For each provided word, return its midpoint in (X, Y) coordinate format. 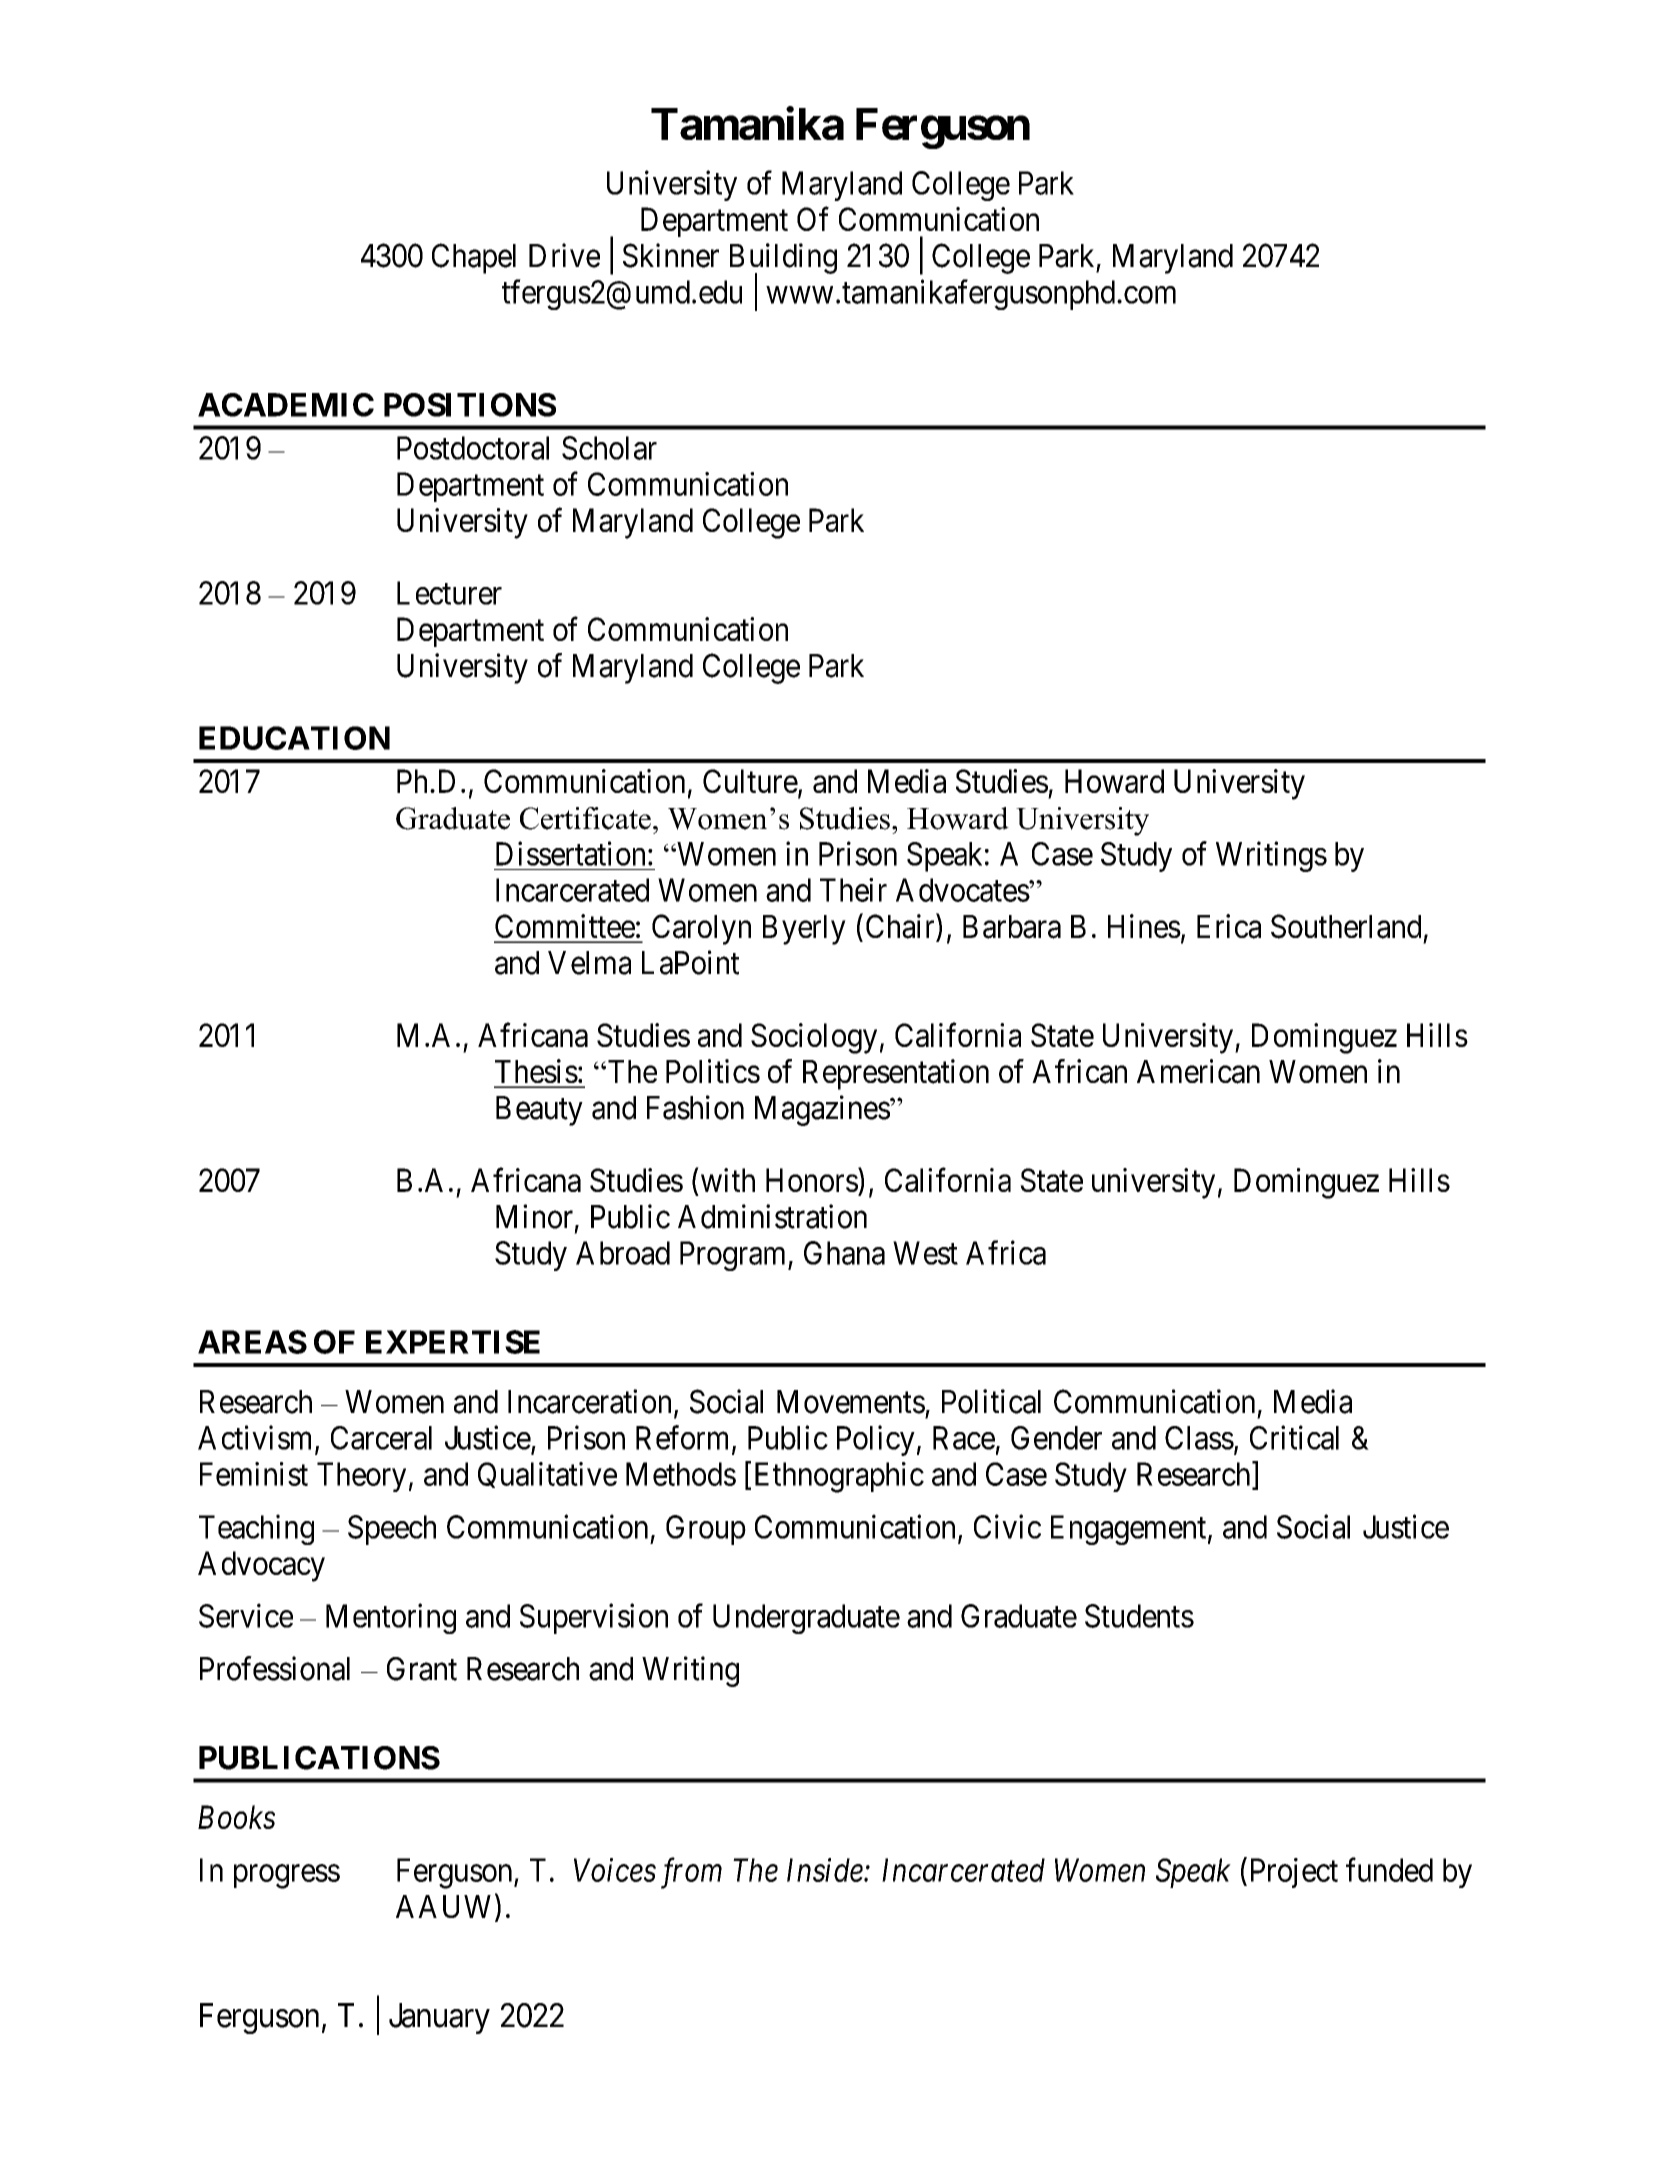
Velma (589, 963)
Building (783, 259)
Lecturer (449, 593)
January (439, 2018)
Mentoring (391, 1618)
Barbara (1012, 927)
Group (706, 1530)
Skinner (671, 255)
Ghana (844, 1253)
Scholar (609, 448)
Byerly (804, 930)
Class (1199, 1438)
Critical (1294, 1437)
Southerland (1346, 926)
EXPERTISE (453, 1342)
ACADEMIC (286, 405)
